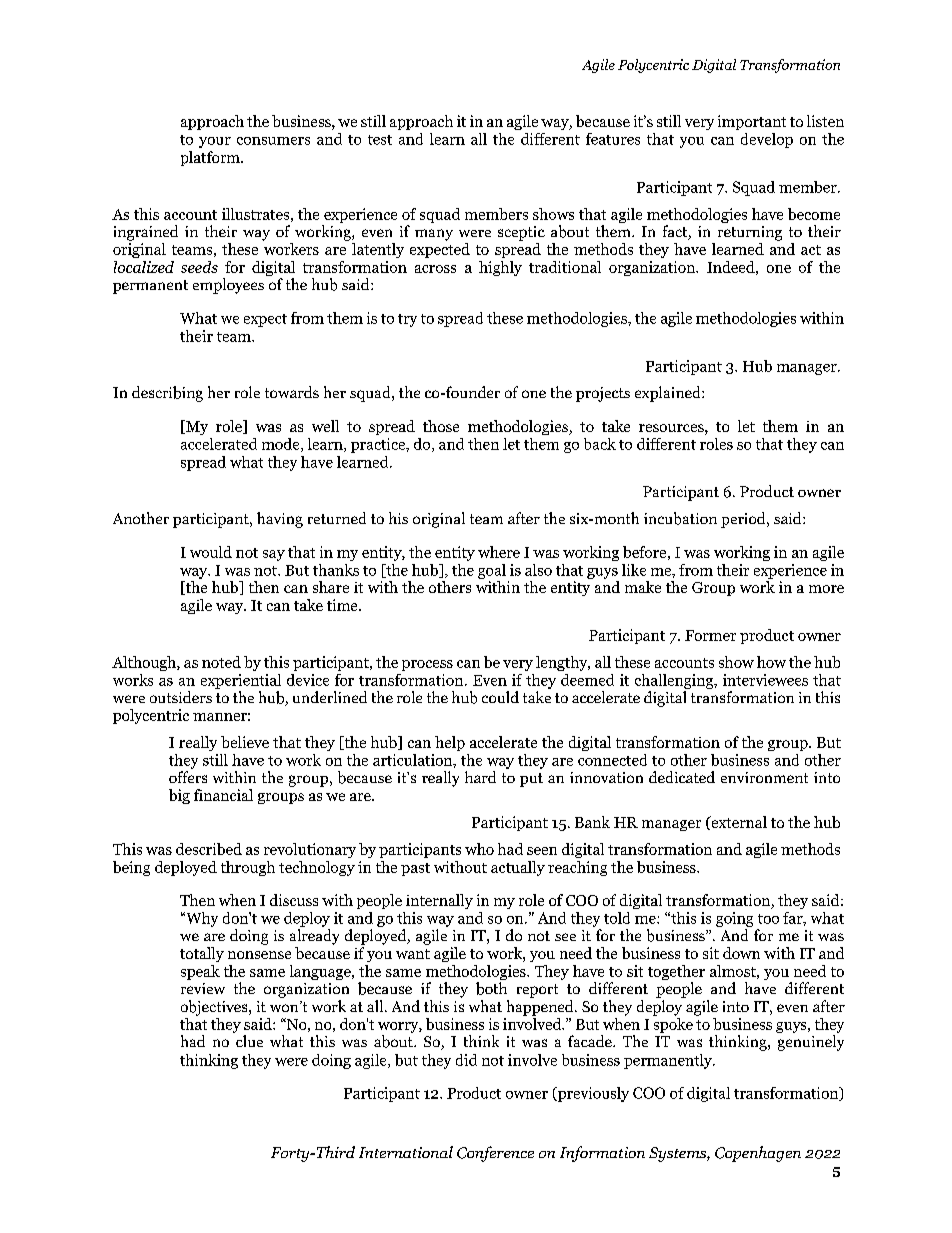  What do you see at coordinates (734, 919) in the screenshot?
I see `going` at bounding box center [734, 919].
